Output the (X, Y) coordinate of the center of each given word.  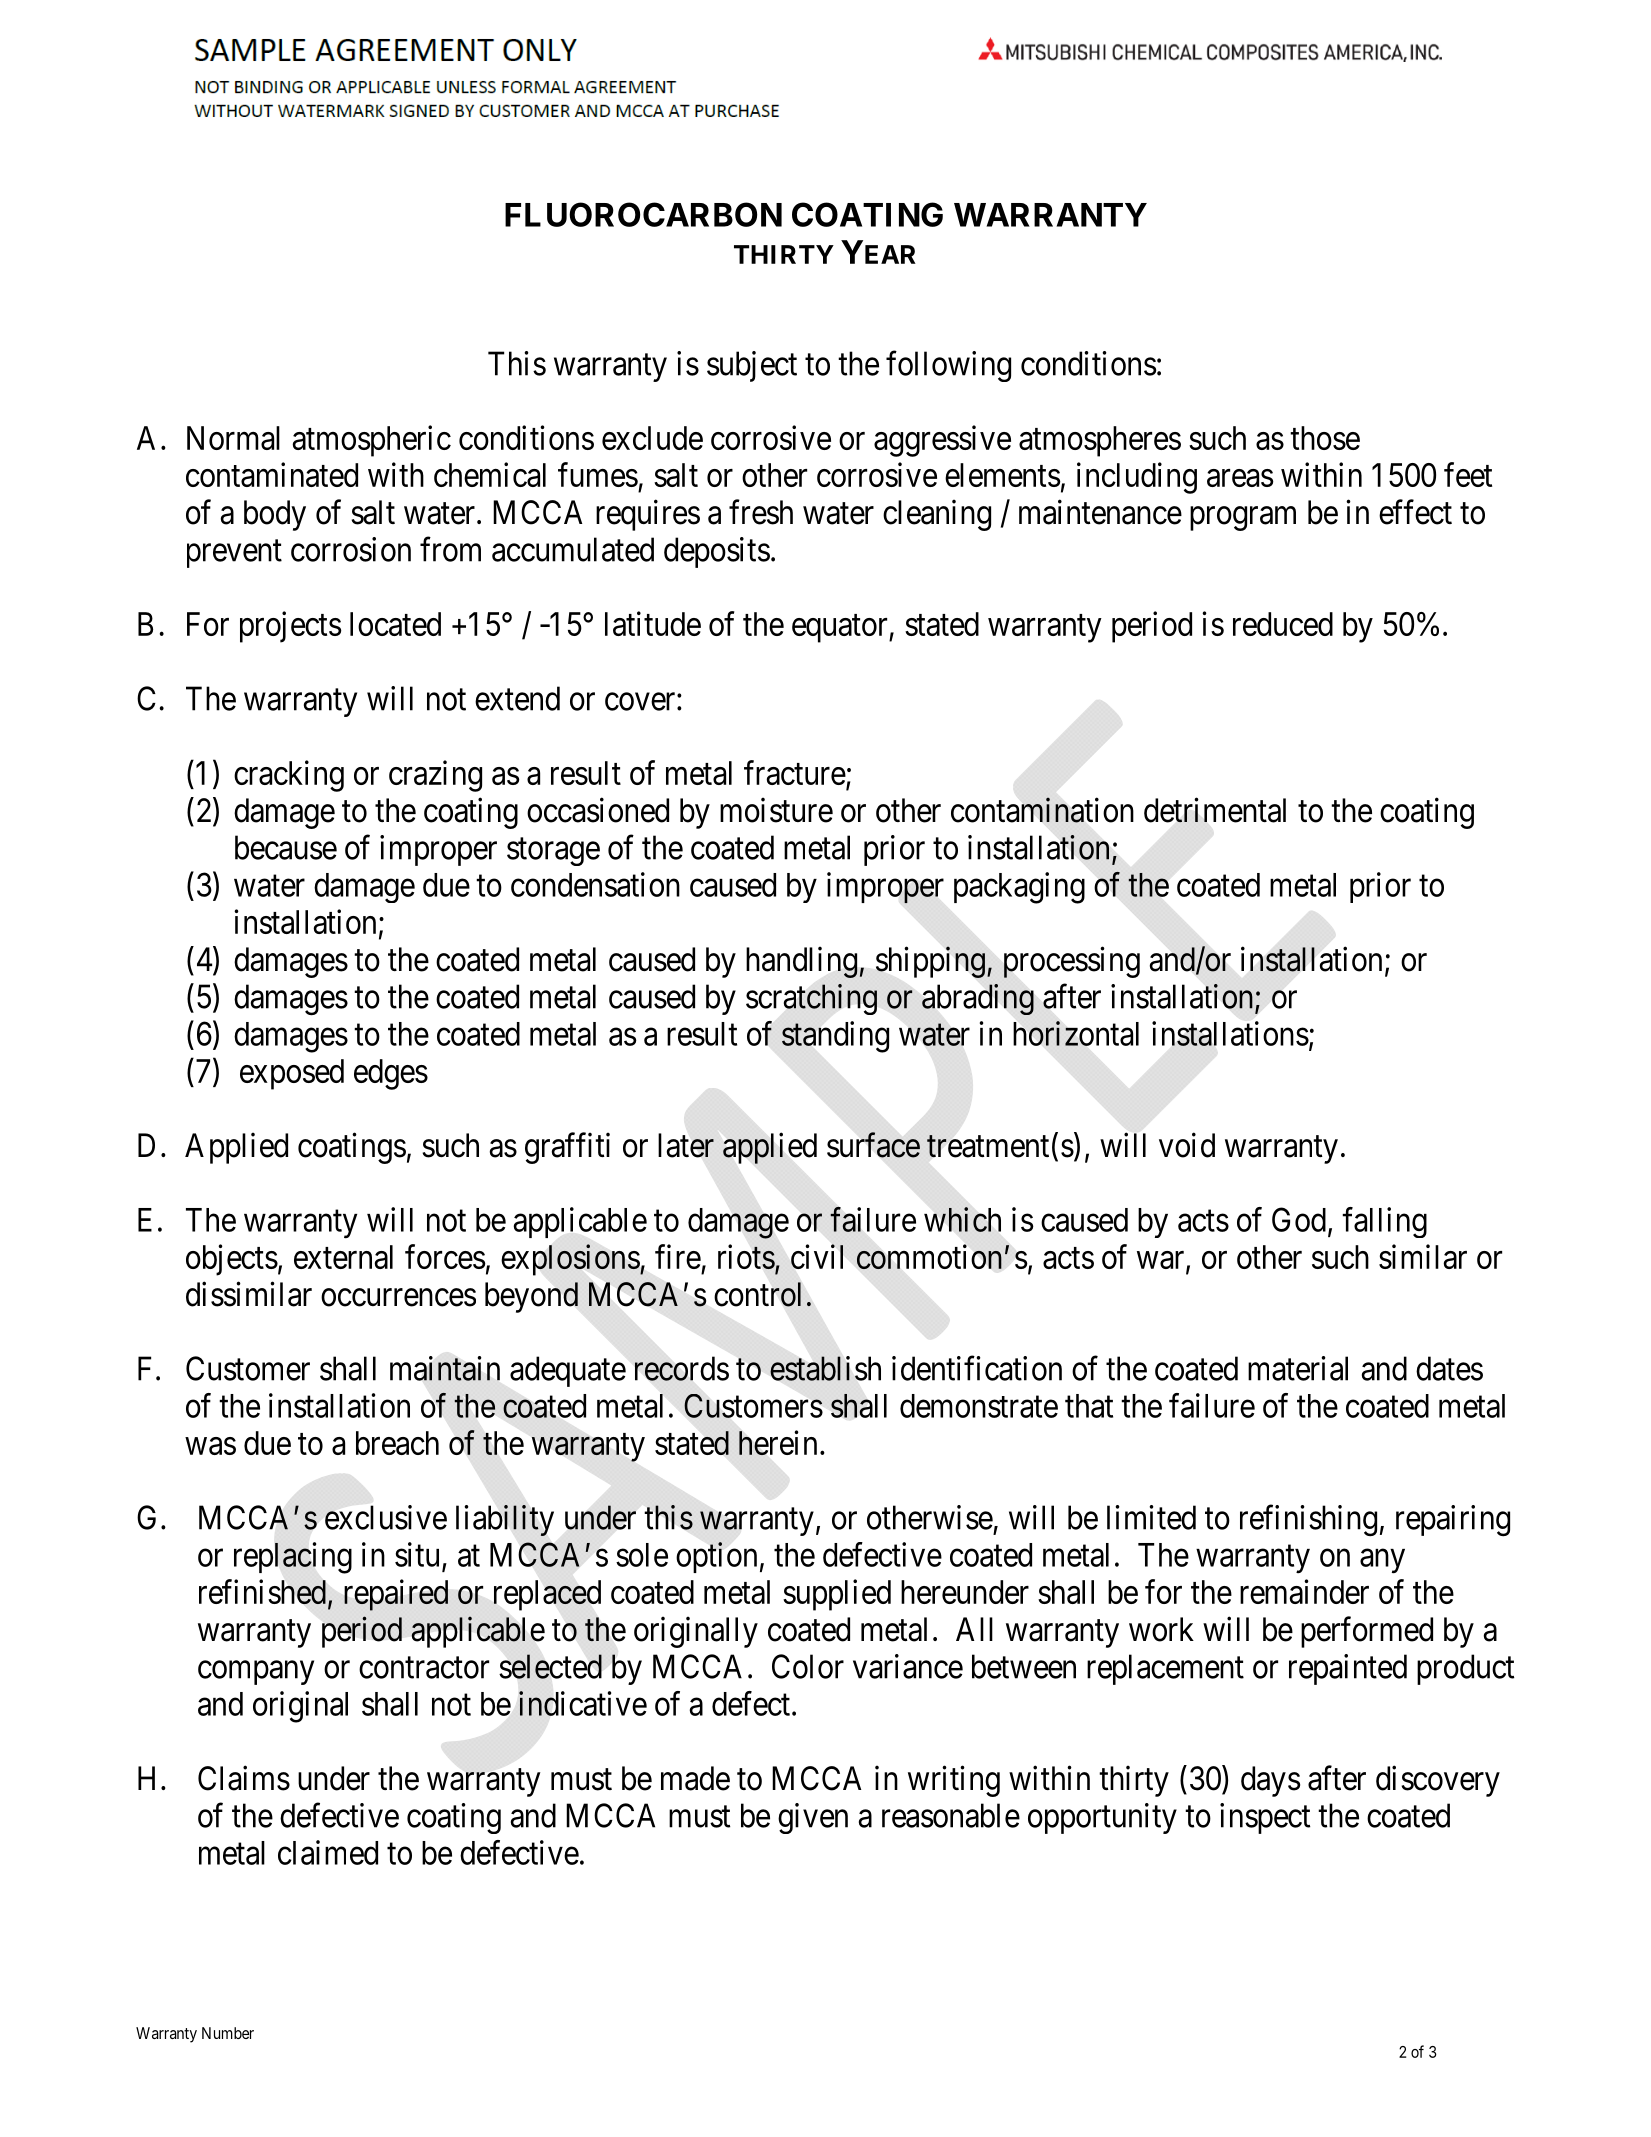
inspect (1265, 1818)
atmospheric (371, 441)
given (813, 1818)
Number (228, 2033)
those (1325, 438)
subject (752, 366)
